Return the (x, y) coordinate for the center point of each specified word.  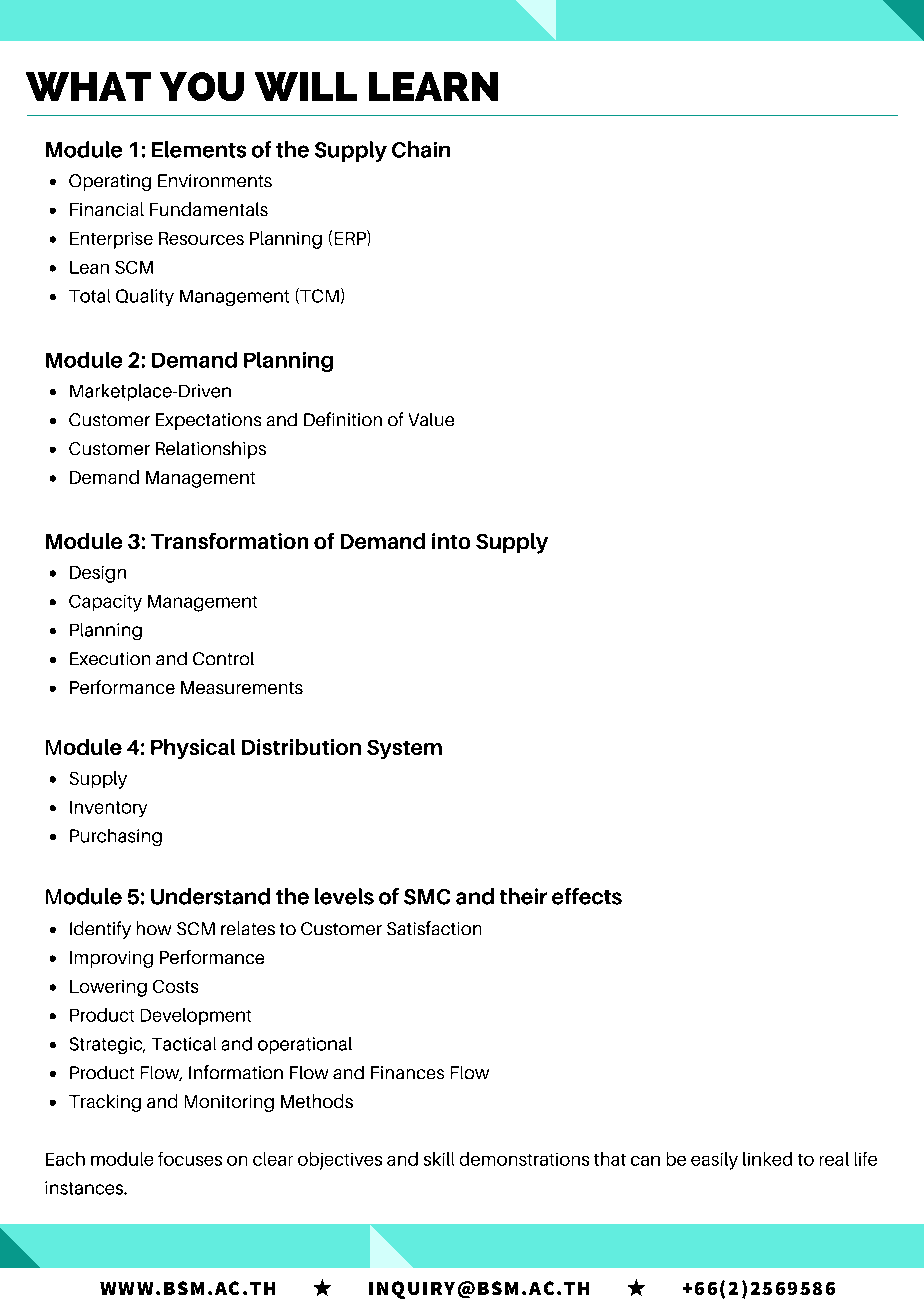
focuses (190, 1159)
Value (431, 419)
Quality (145, 297)
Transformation (229, 541)
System (404, 749)
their (523, 896)
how (154, 928)
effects (587, 896)
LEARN (433, 86)
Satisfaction (434, 928)
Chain (421, 149)
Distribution (301, 747)
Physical (193, 749)
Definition (343, 419)
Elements (199, 149)
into (451, 541)
